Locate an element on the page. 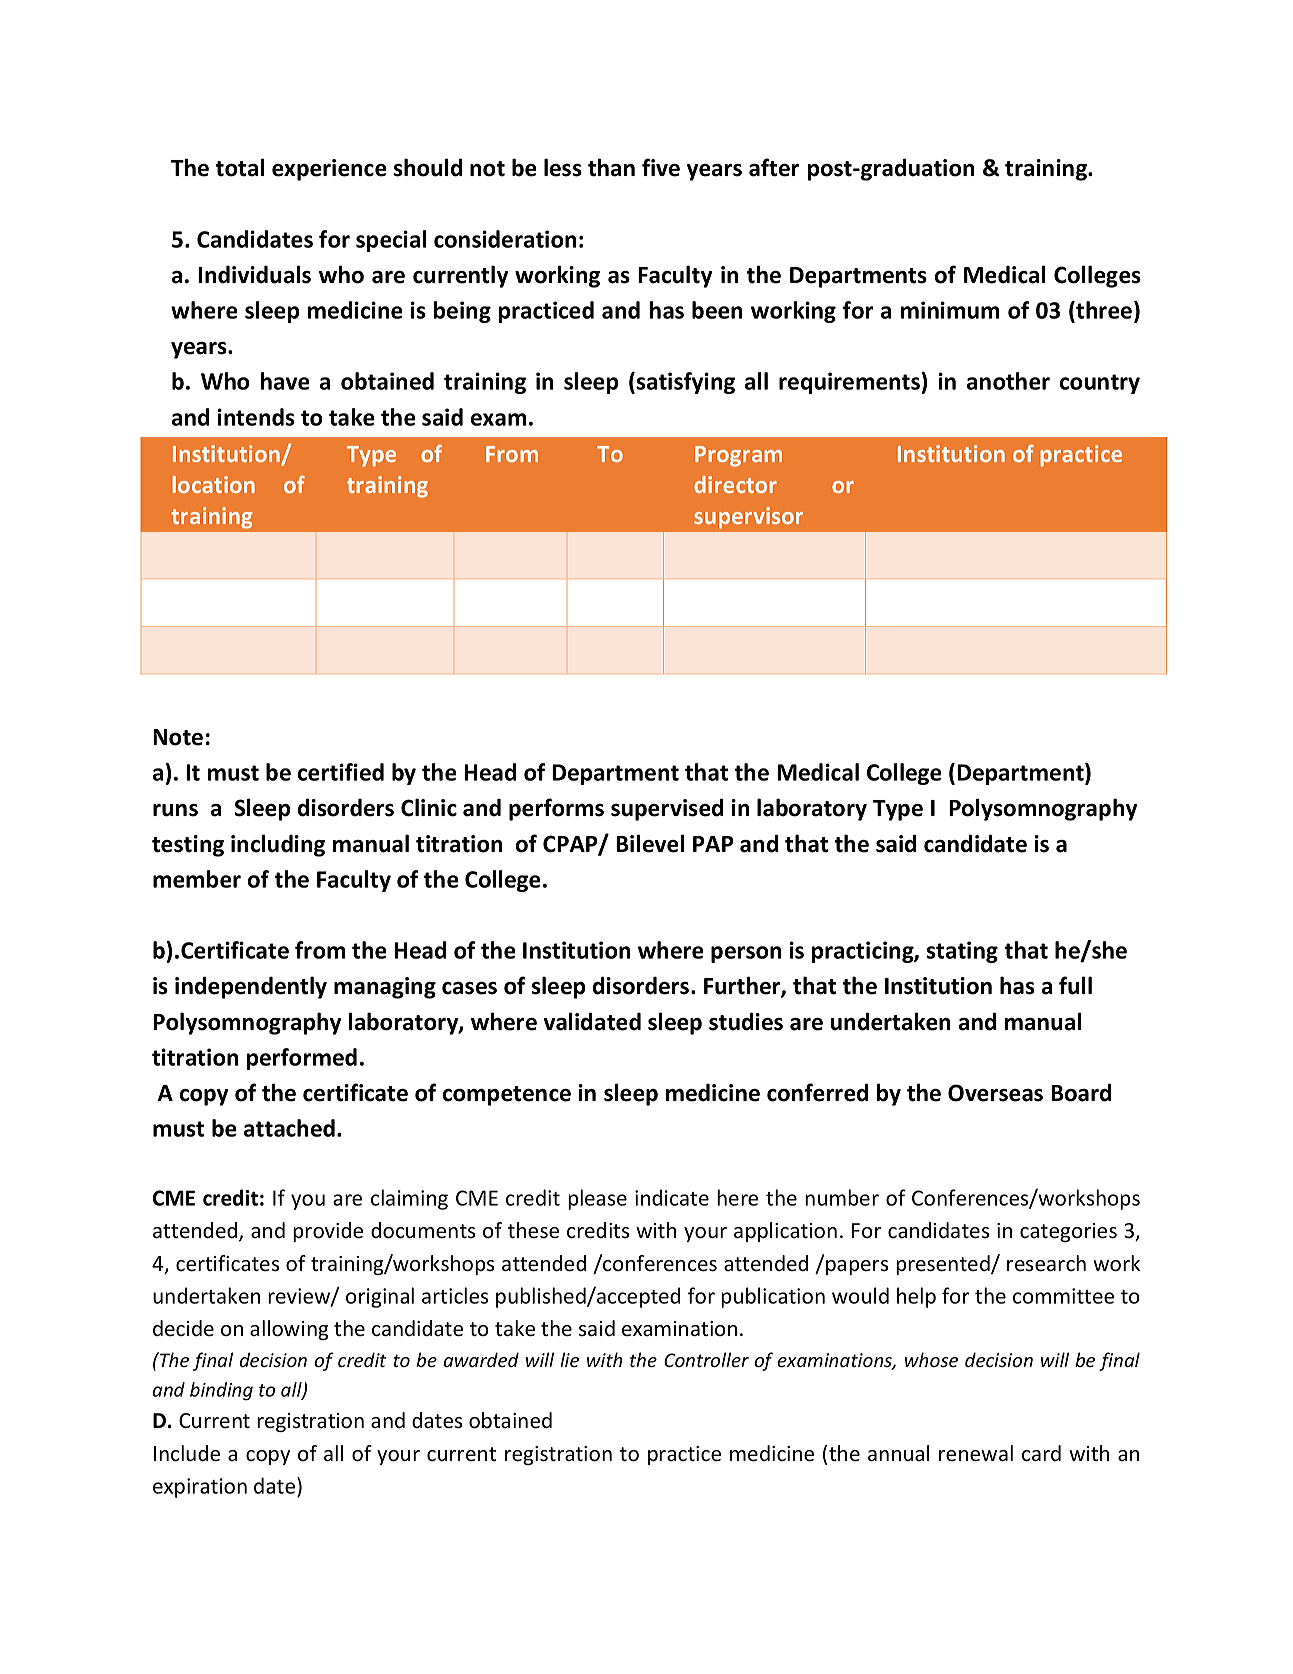  director is located at coordinates (735, 484).
